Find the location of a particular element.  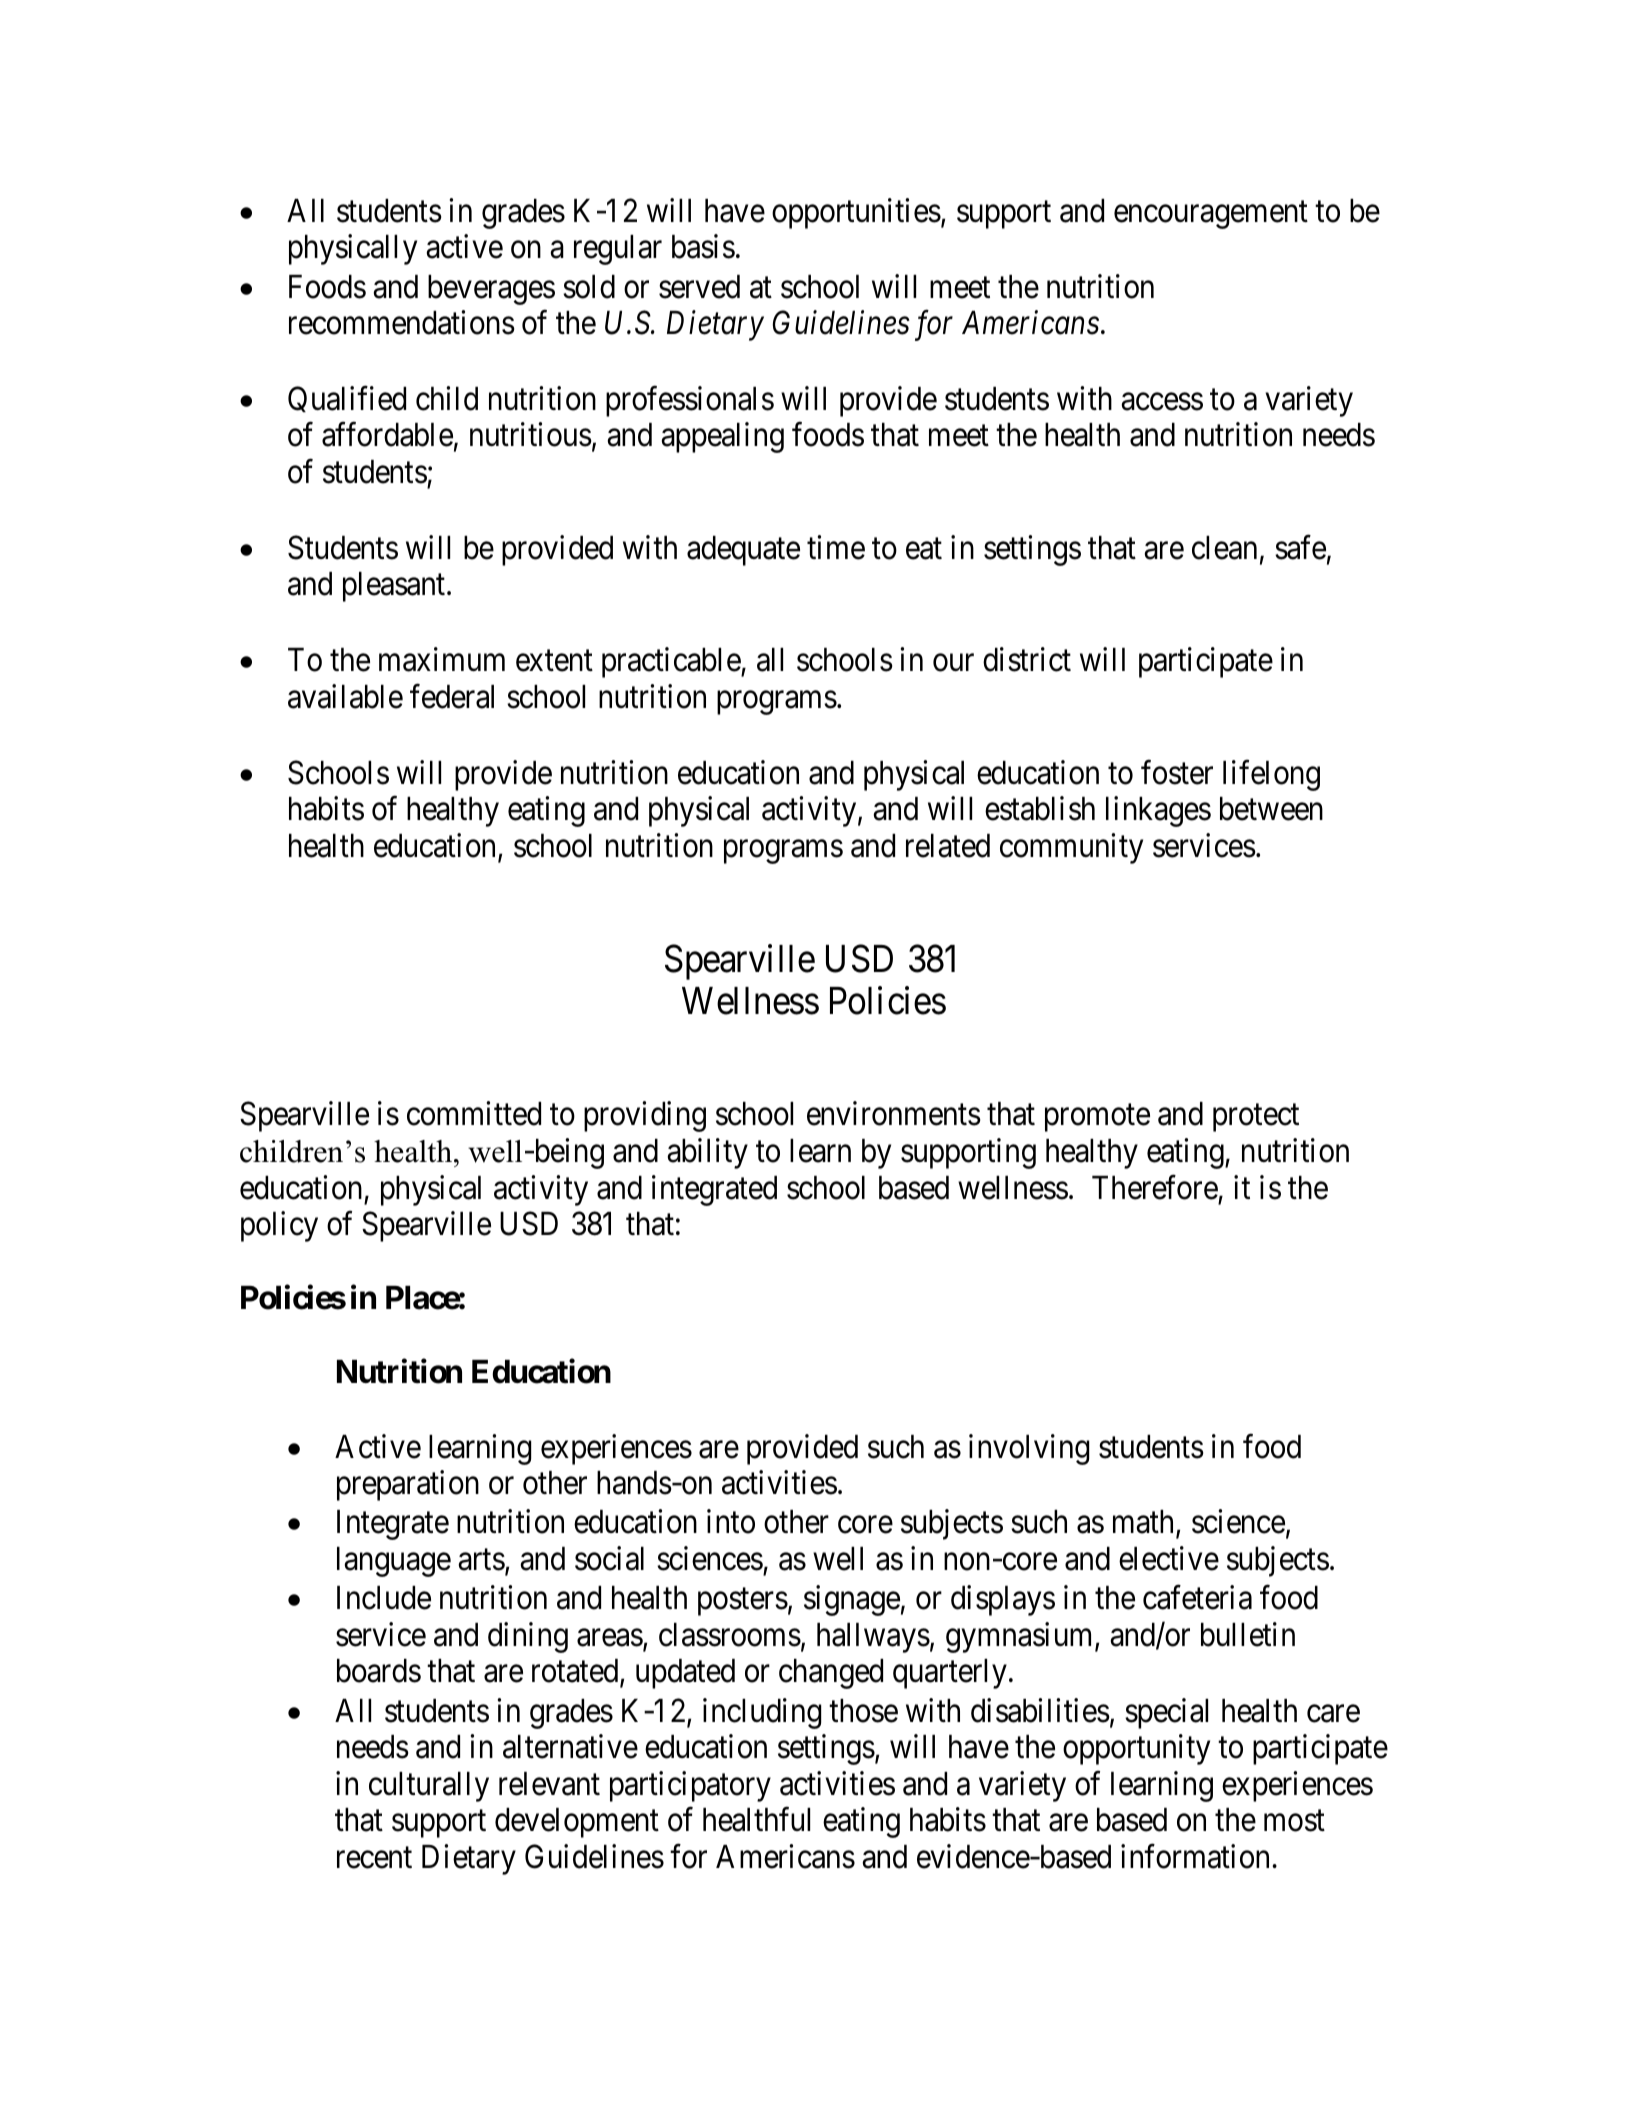

into is located at coordinates (731, 1522).
